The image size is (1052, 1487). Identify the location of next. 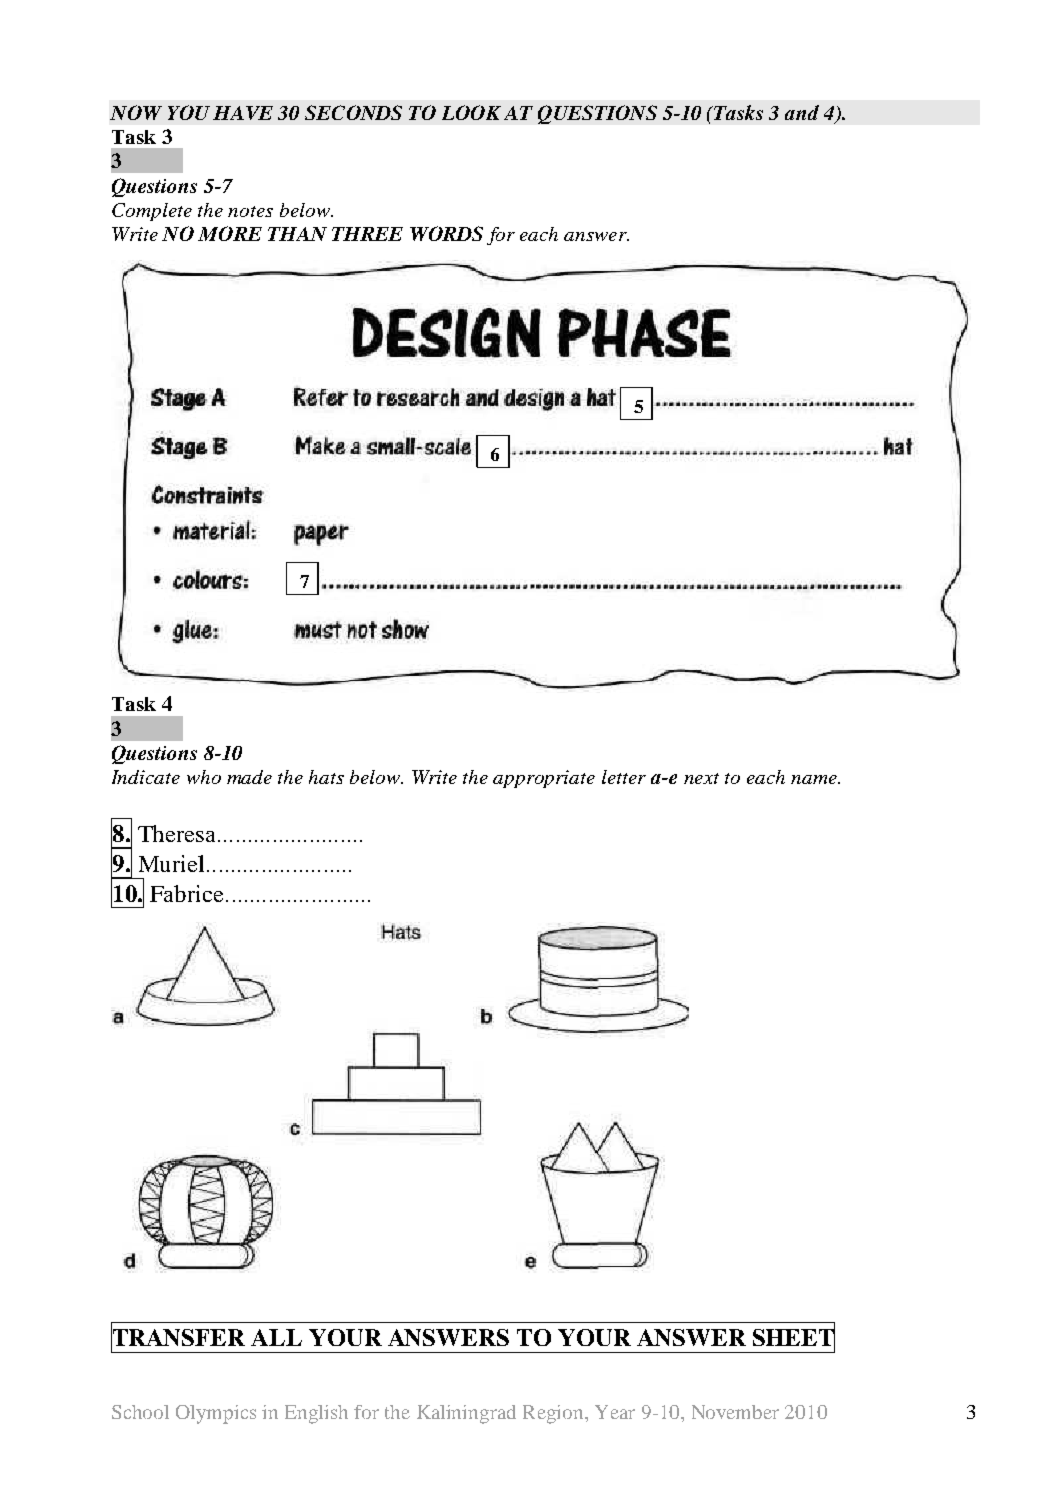
(701, 778).
